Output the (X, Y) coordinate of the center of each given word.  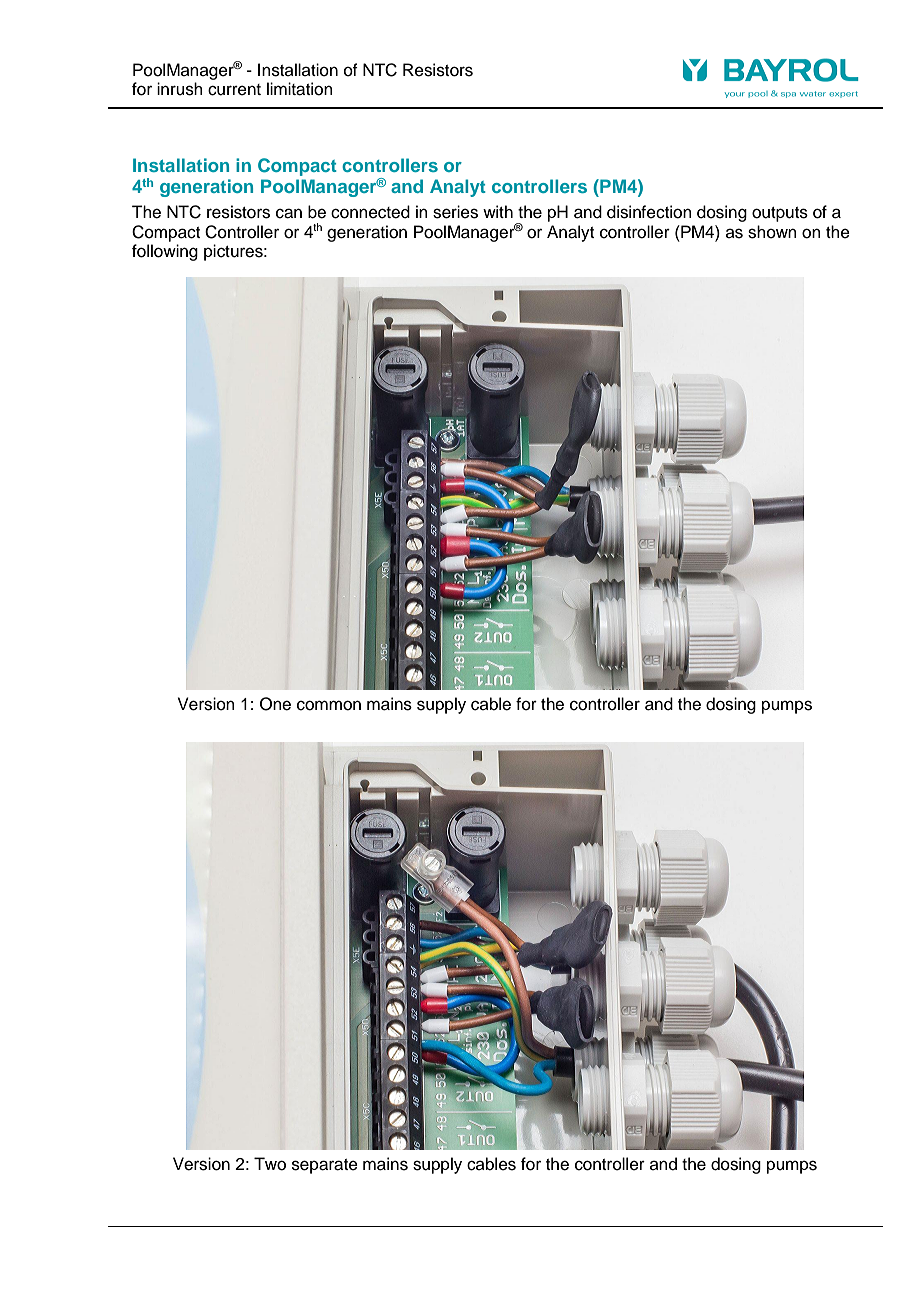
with (498, 211)
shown (772, 232)
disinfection (649, 212)
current (234, 90)
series (455, 212)
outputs (780, 214)
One (275, 704)
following (165, 252)
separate (325, 1166)
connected (370, 212)
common (329, 705)
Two (270, 1164)
